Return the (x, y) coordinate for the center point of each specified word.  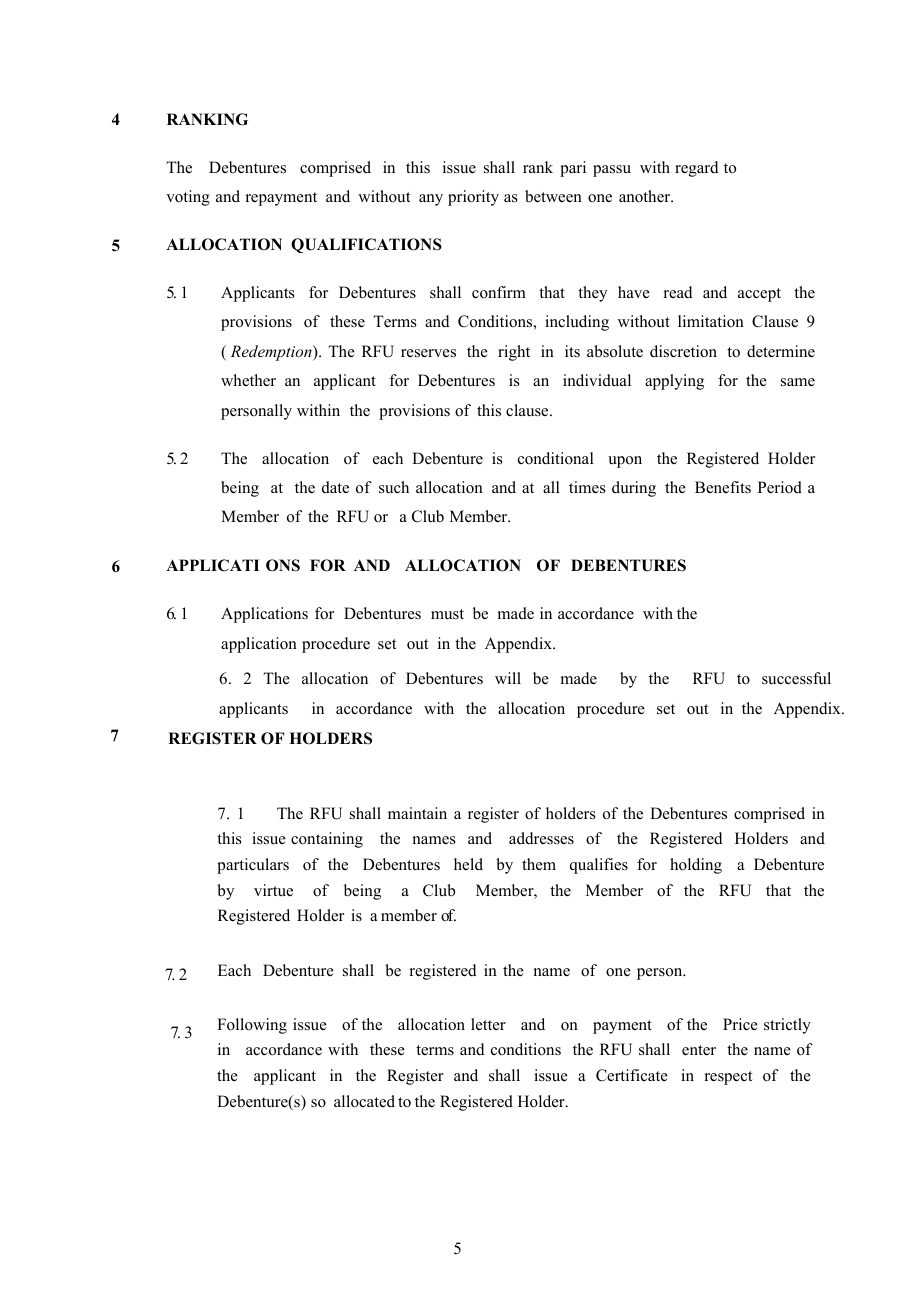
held (468, 864)
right (514, 353)
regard (697, 169)
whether (248, 380)
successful (796, 678)
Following (252, 1026)
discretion (683, 351)
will (508, 678)
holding (696, 866)
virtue (273, 890)
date (335, 487)
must (447, 614)
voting (188, 198)
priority (473, 198)
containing (327, 840)
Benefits (723, 487)
